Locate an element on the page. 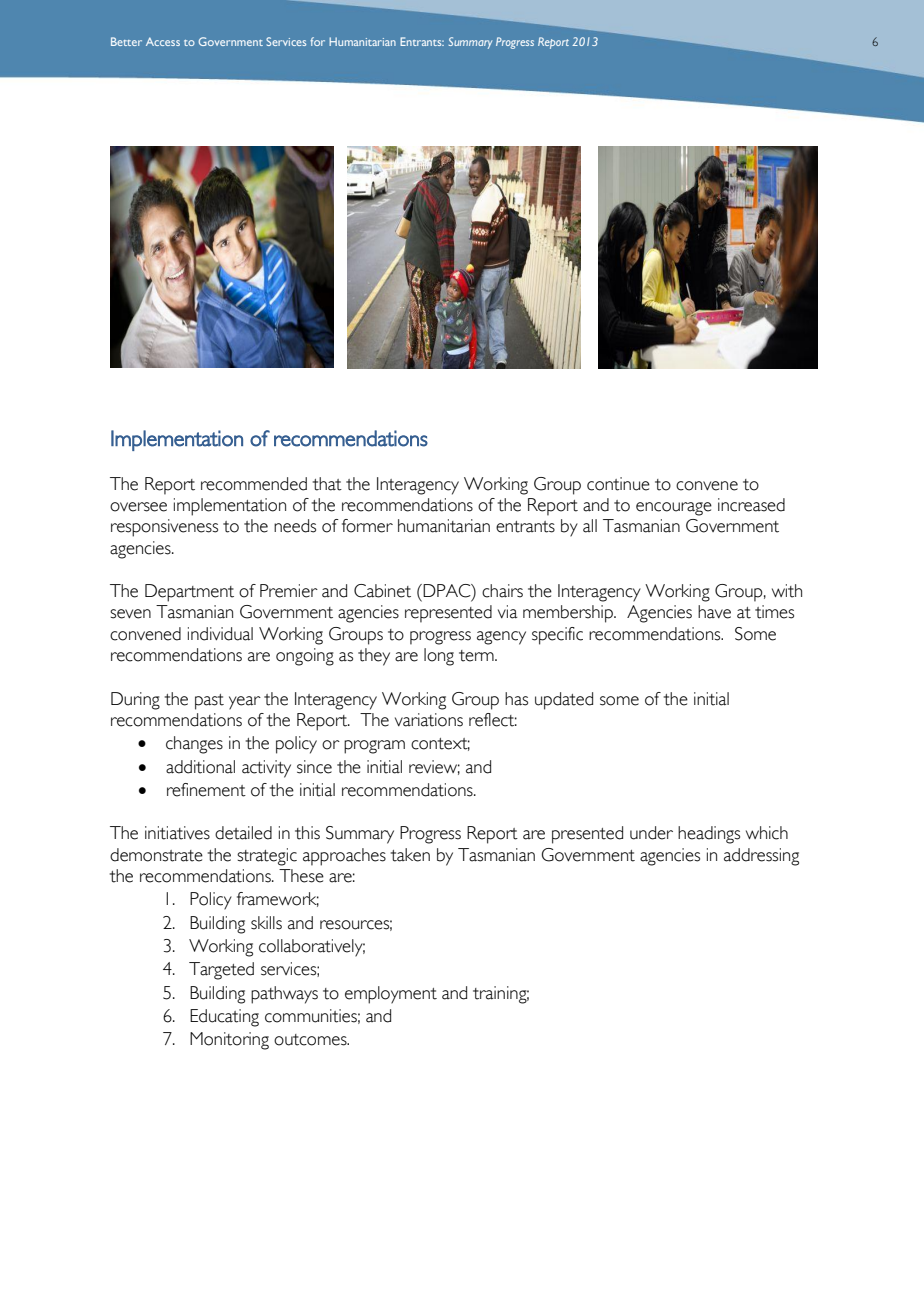  Better is located at coordinates (126, 41).
